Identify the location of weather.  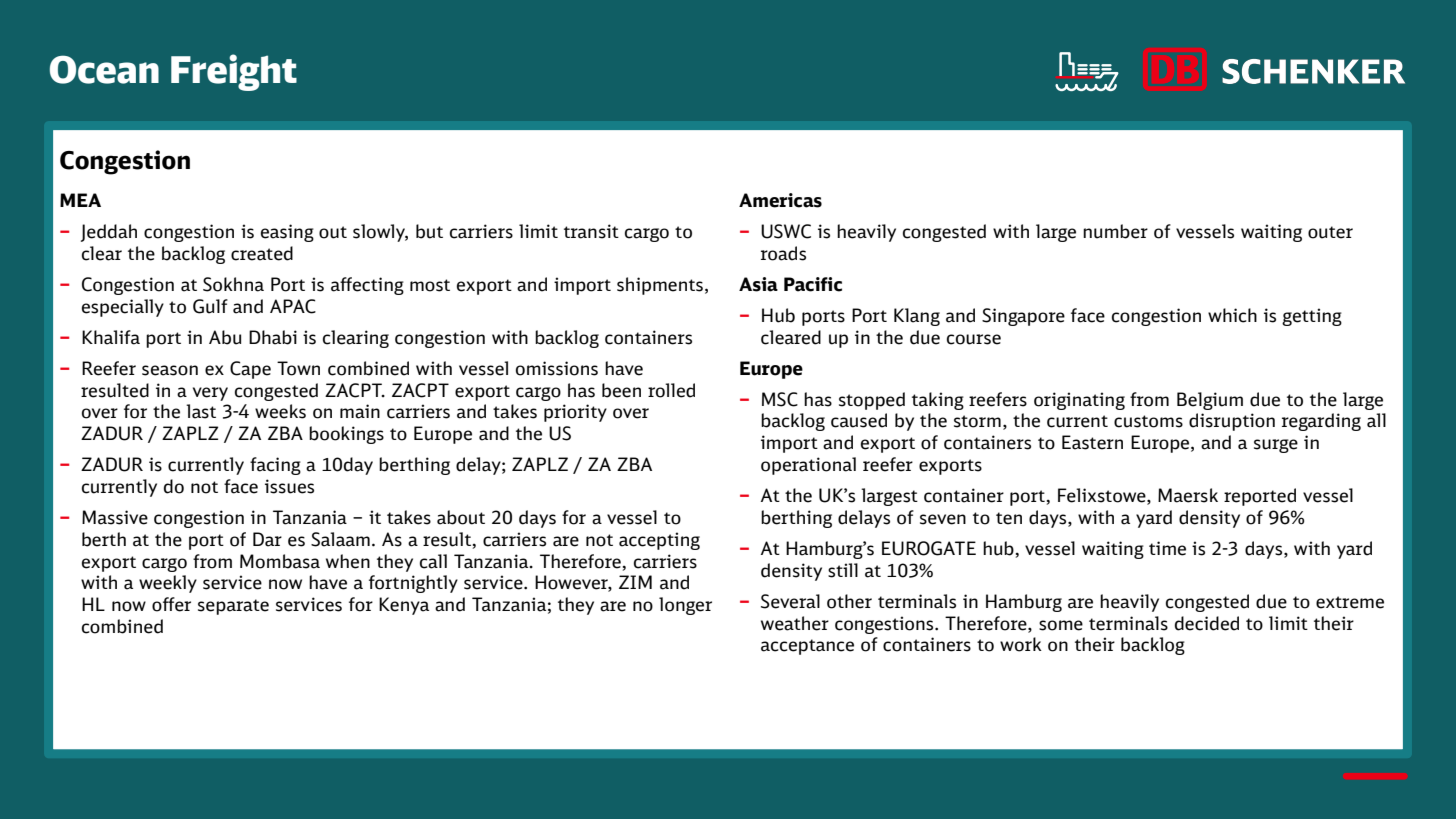
(795, 623).
